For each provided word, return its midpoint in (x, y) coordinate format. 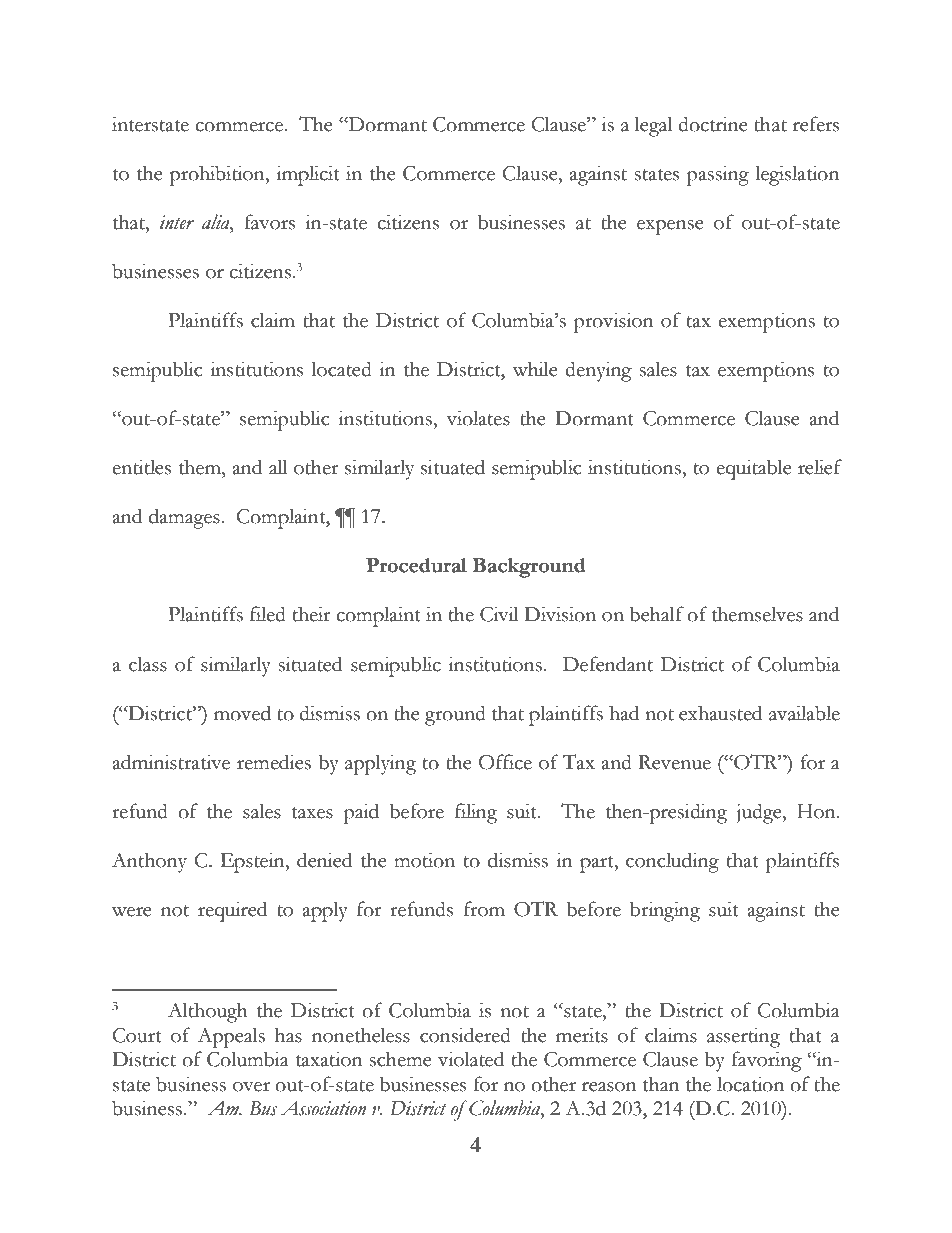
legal (653, 126)
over (251, 1087)
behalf (656, 614)
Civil (499, 614)
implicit (308, 175)
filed (268, 614)
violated (471, 1059)
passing (718, 175)
